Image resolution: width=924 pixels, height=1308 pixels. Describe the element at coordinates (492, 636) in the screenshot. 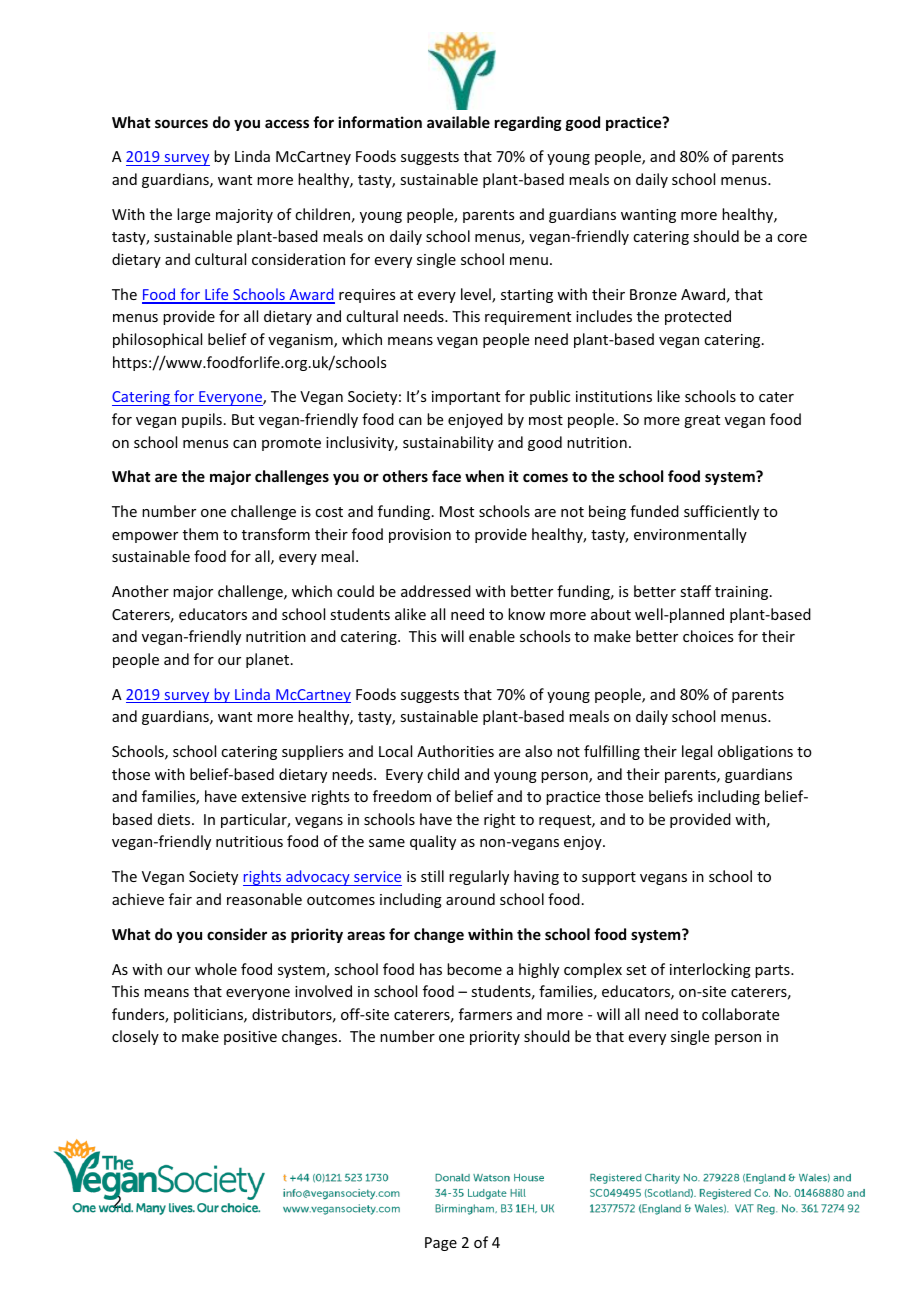

I see `enable` at that location.
